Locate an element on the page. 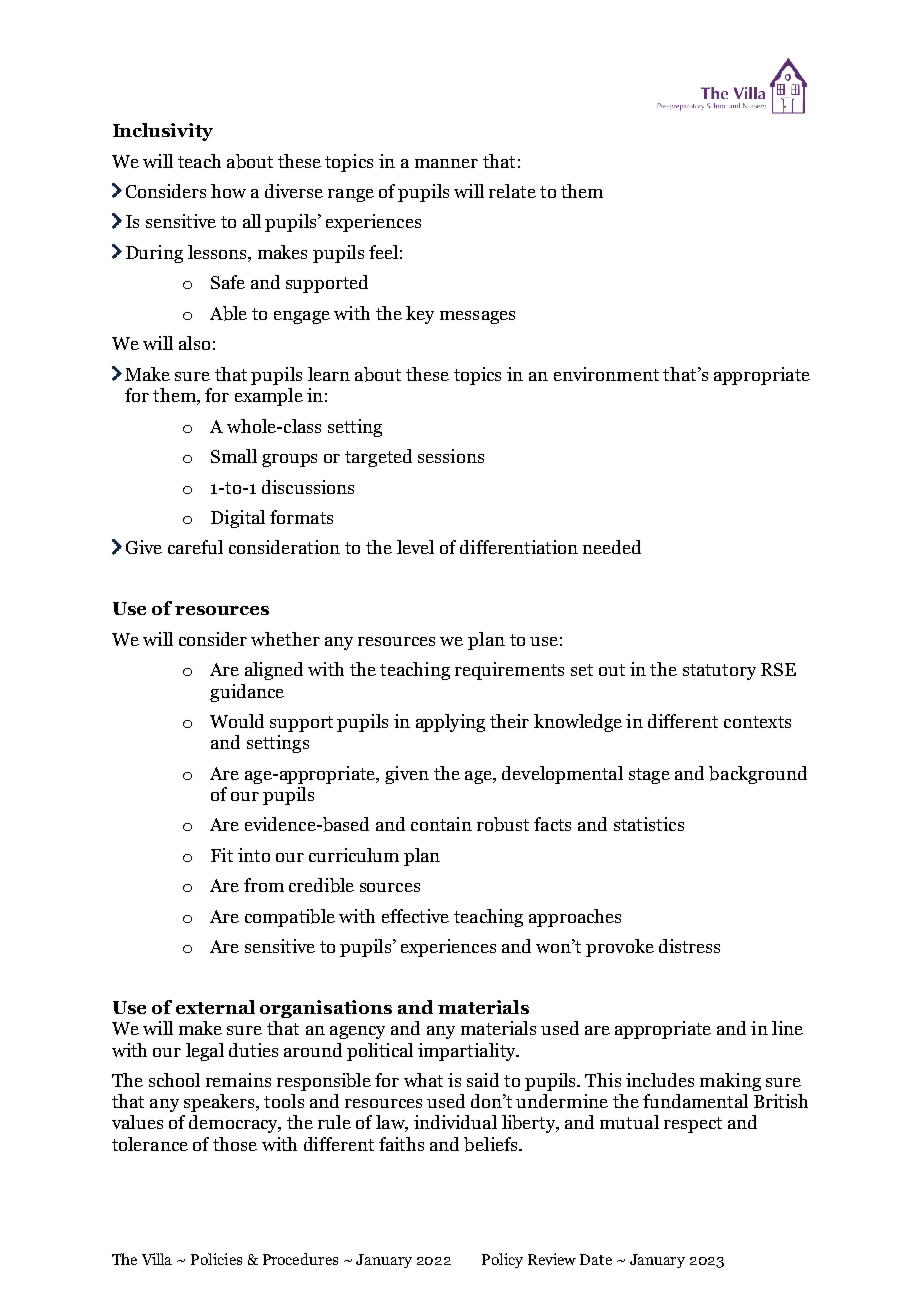  statutory is located at coordinates (719, 672).
